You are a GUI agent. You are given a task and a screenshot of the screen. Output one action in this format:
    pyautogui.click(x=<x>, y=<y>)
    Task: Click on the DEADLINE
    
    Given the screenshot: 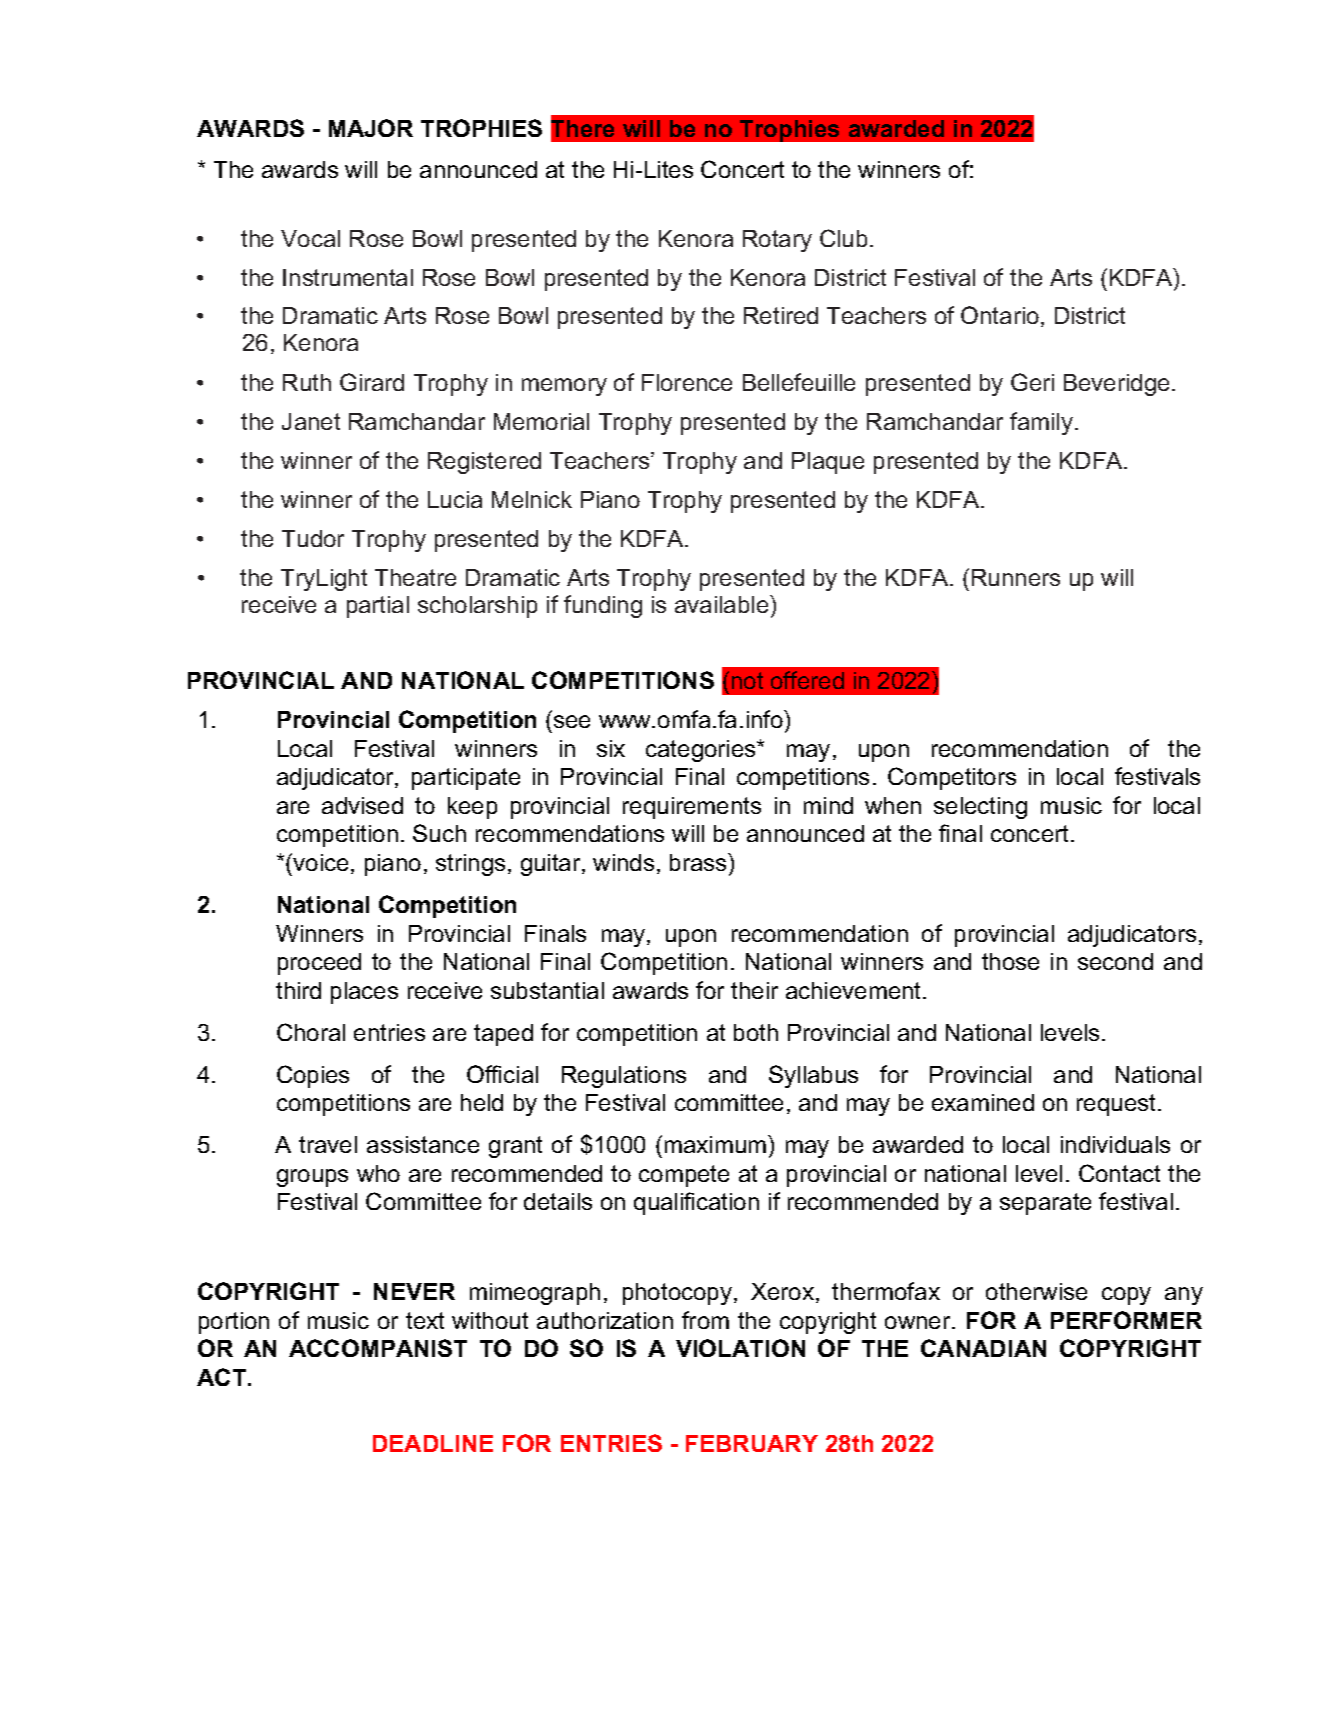 What is the action you would take?
    pyautogui.click(x=433, y=1443)
